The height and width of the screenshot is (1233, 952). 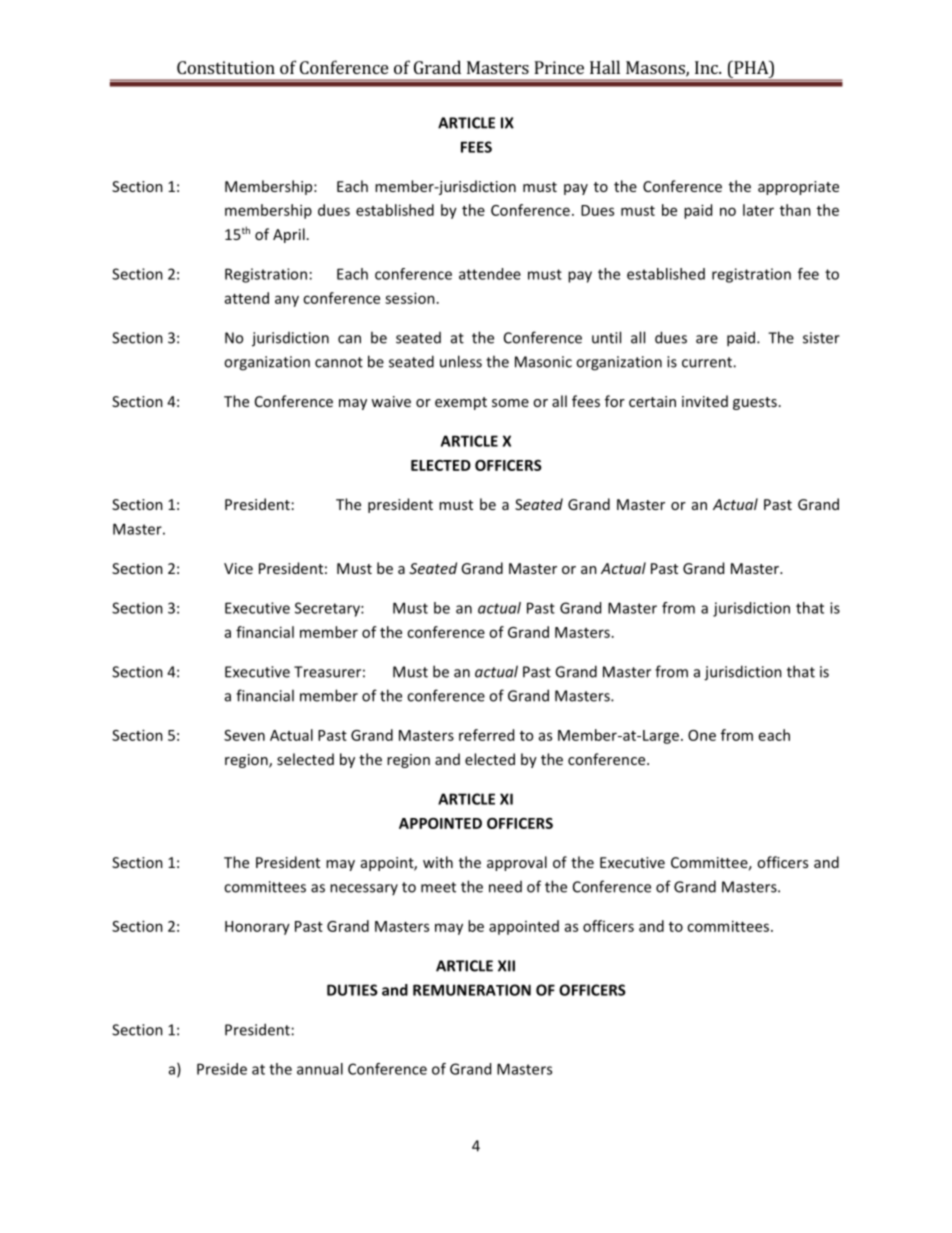 What do you see at coordinates (559, 67) in the screenshot?
I see `Prince` at bounding box center [559, 67].
